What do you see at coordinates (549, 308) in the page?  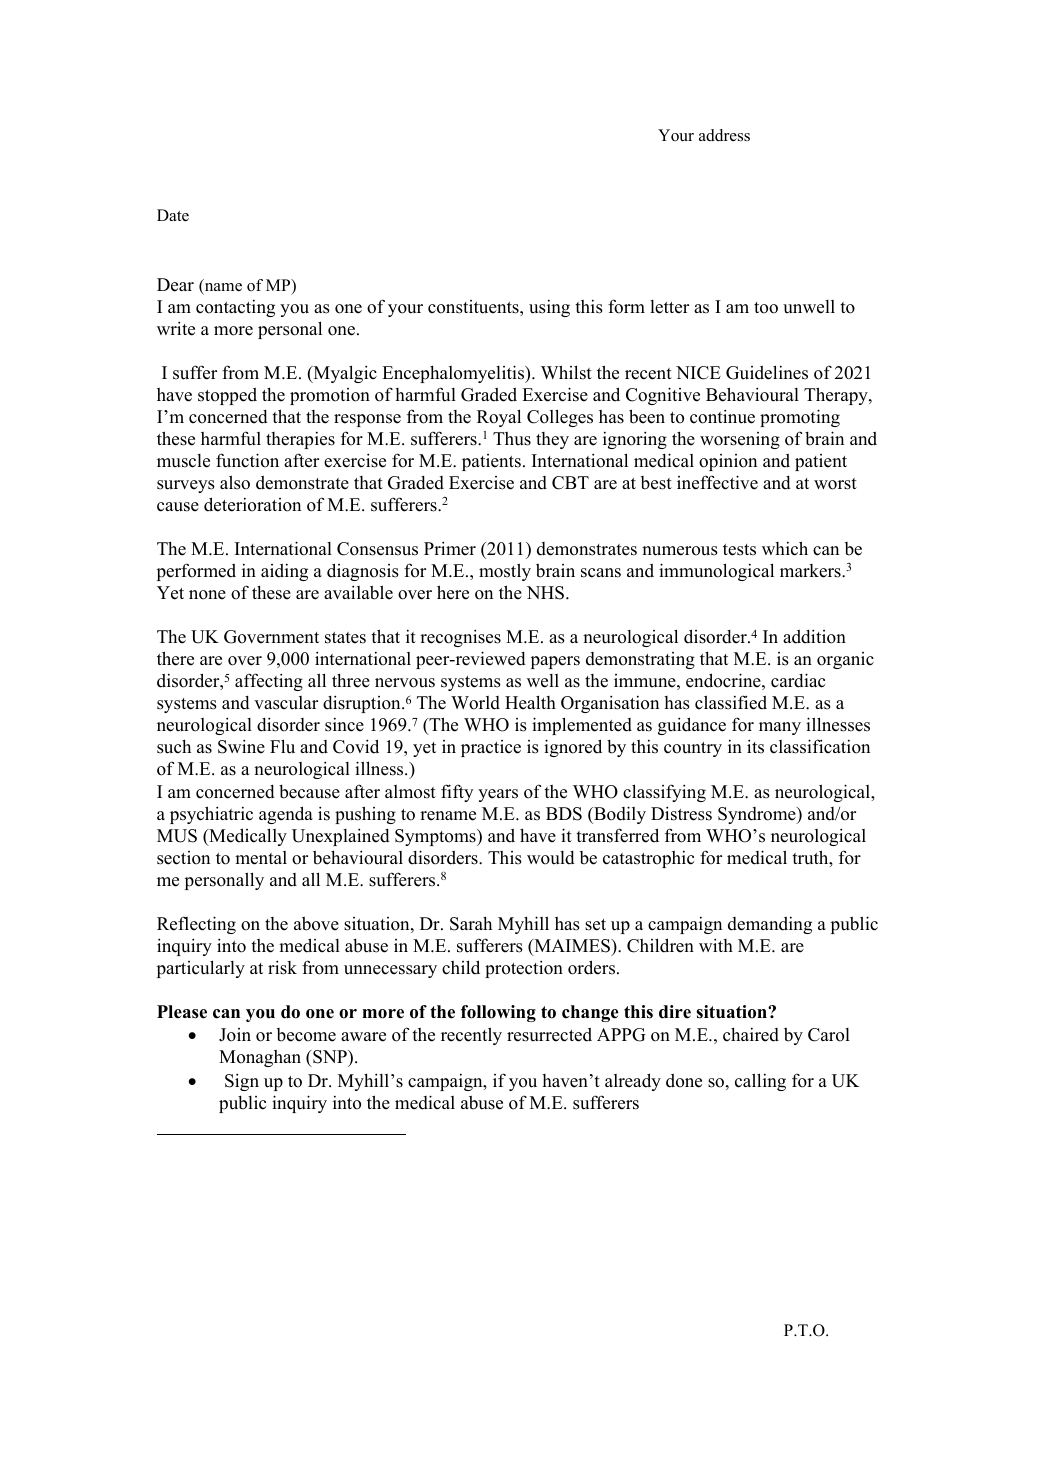 I see `using` at bounding box center [549, 308].
